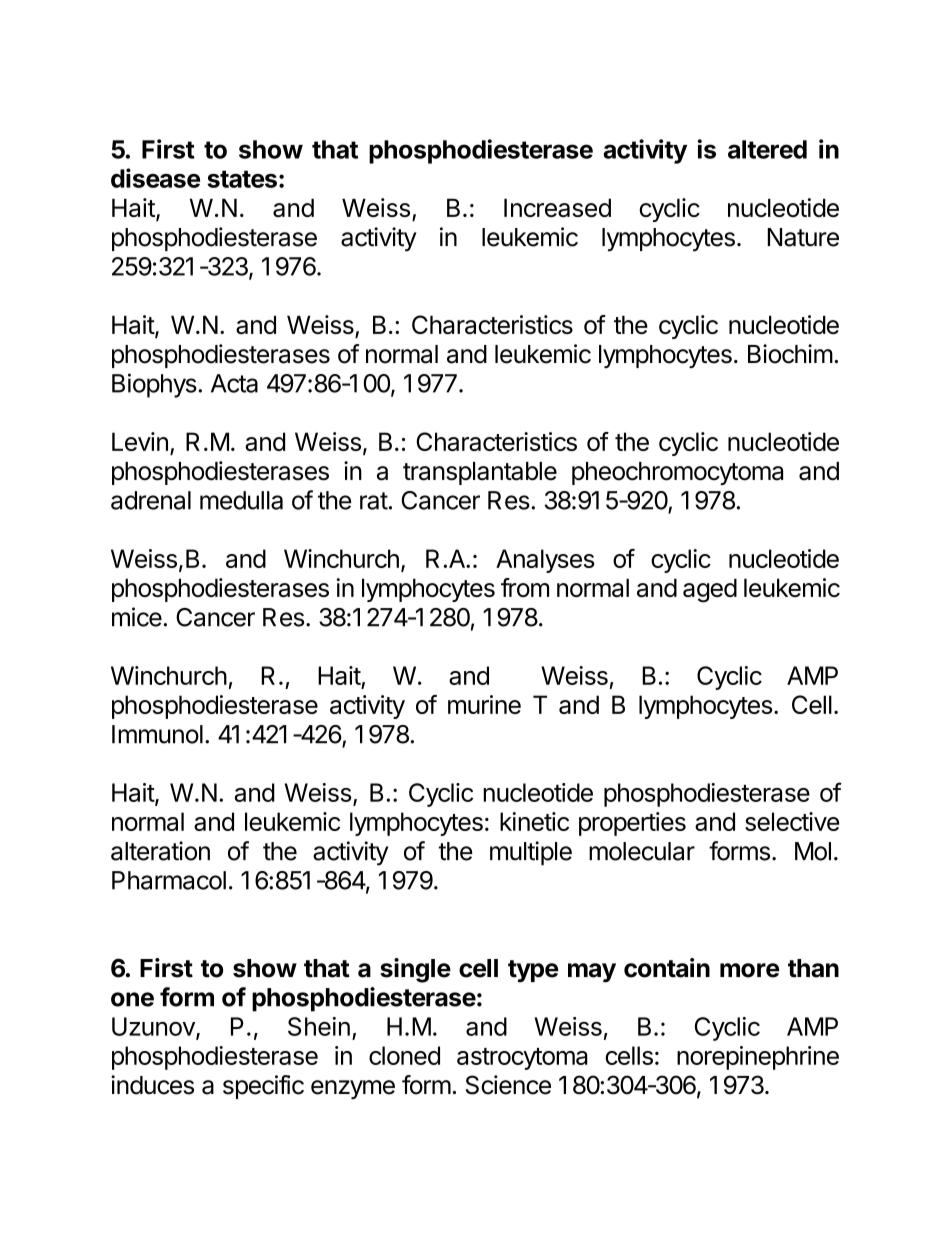 This screenshot has height=1233, width=952. I want to click on norepinephrine, so click(758, 1058).
